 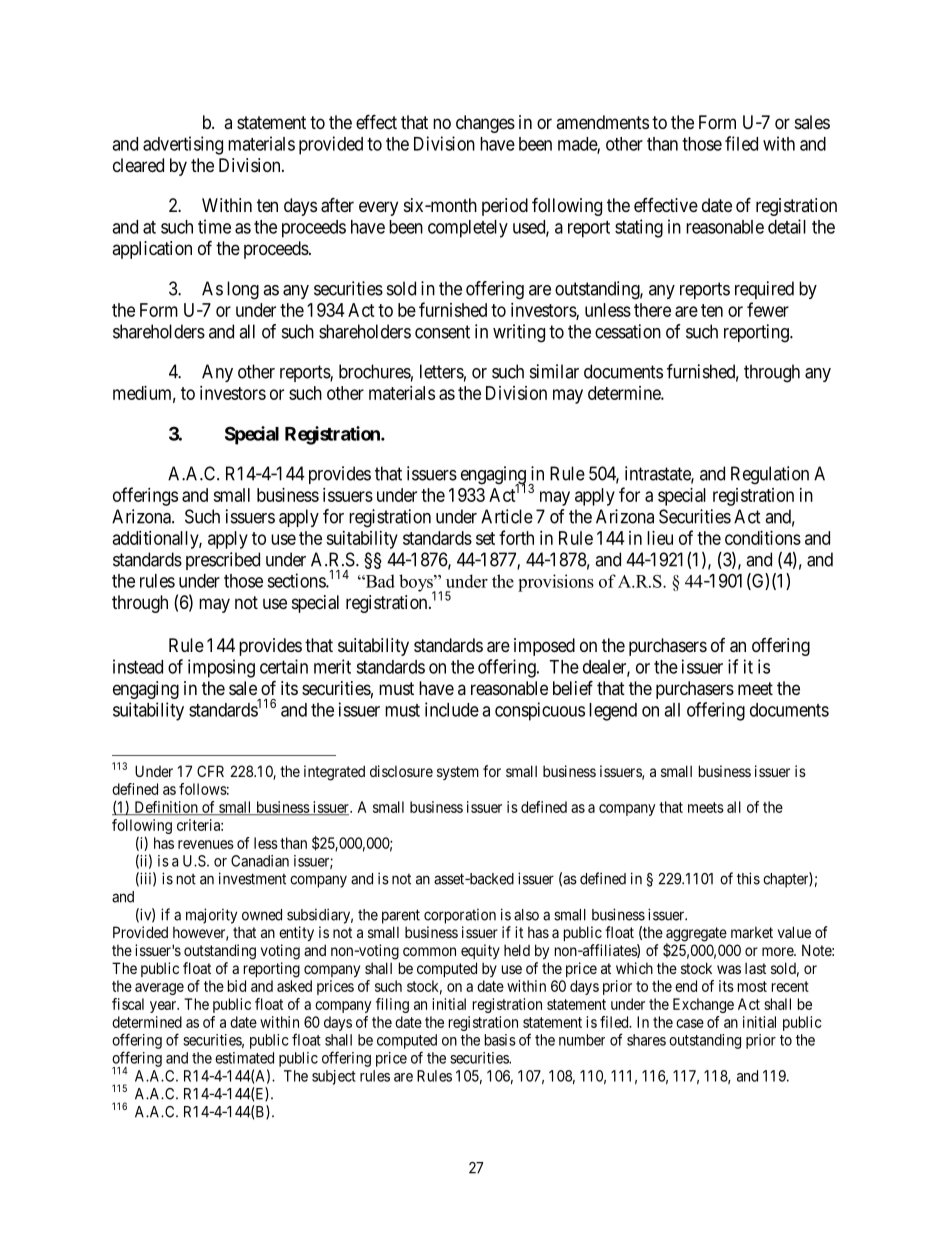 I want to click on amendments, so click(x=602, y=122).
